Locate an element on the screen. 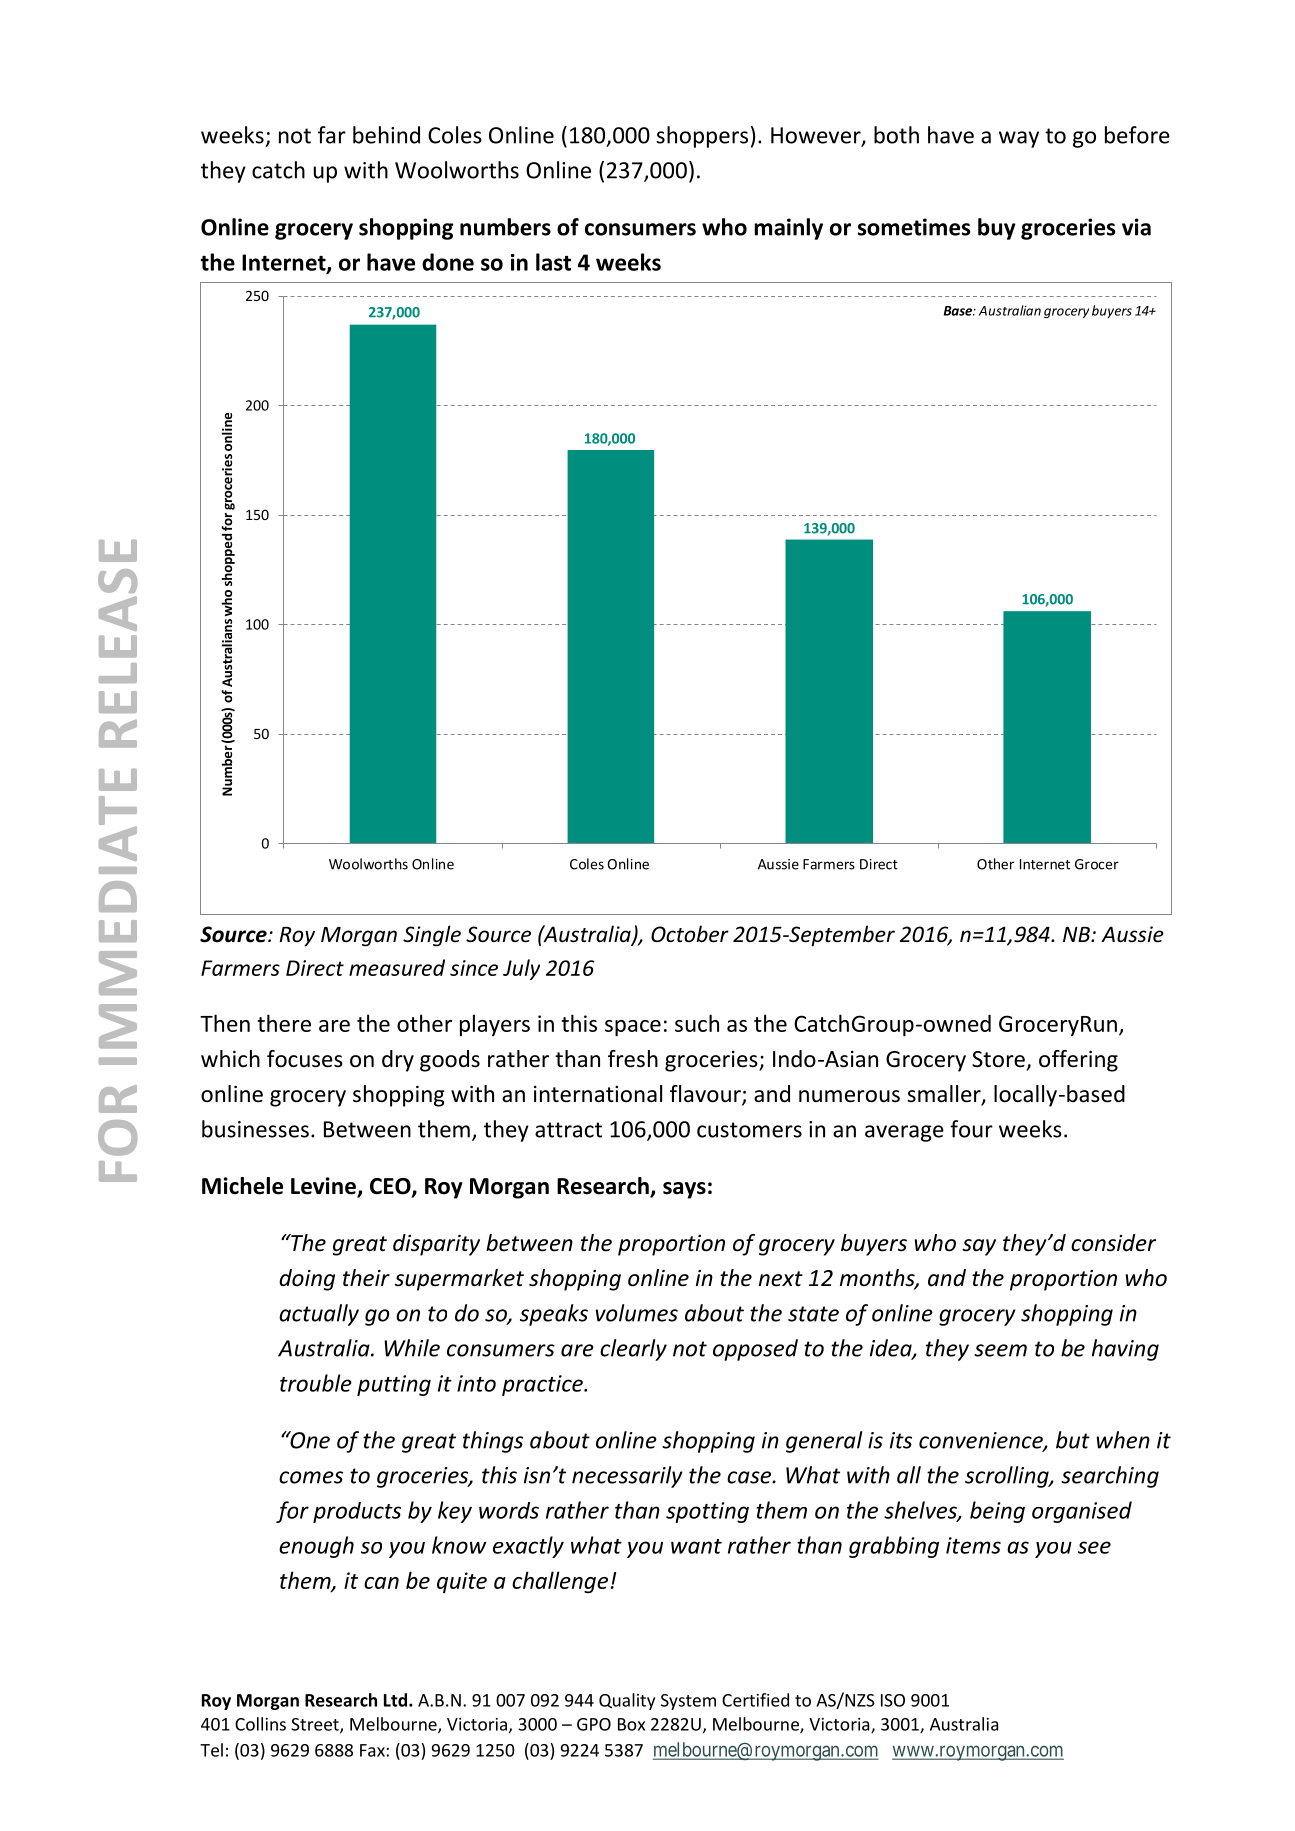 The width and height of the screenshot is (1295, 1831). shoppers is located at coordinates (702, 137).
